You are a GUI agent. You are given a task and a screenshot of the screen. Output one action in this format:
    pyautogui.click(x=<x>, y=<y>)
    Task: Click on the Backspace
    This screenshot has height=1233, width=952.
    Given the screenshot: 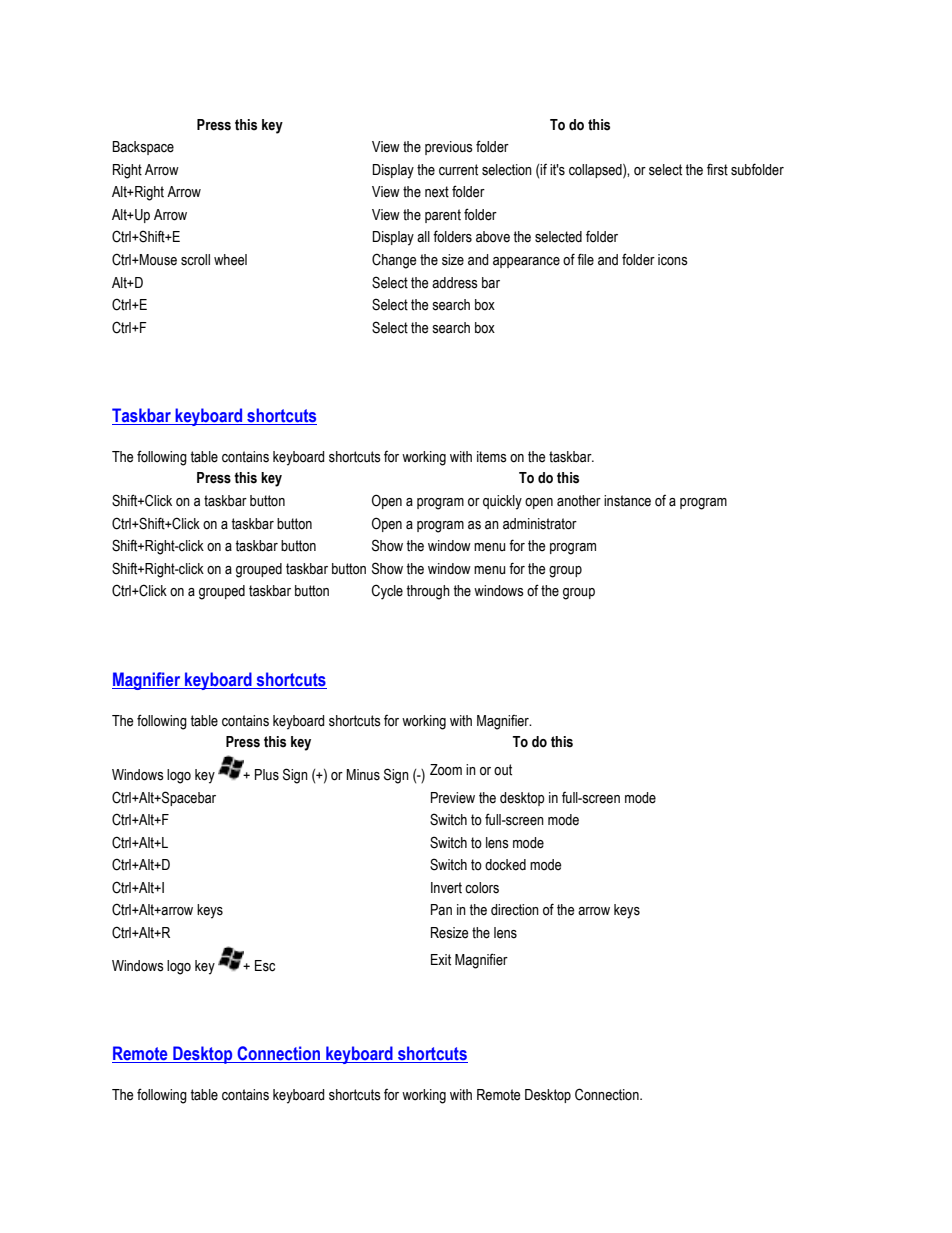 What is the action you would take?
    pyautogui.click(x=143, y=148)
